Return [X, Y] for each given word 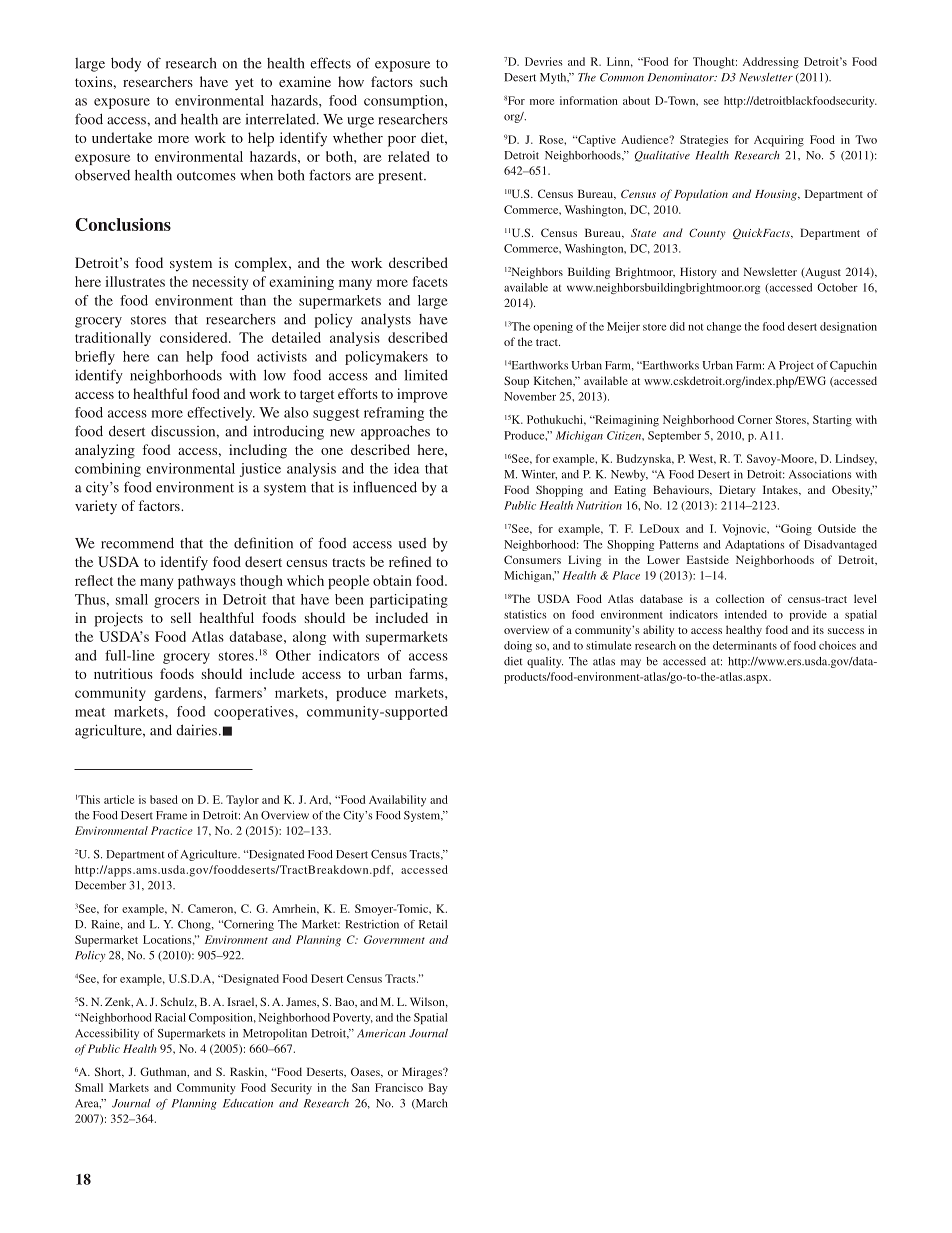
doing [518, 646]
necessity [220, 283]
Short [109, 1072]
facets [430, 281]
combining [108, 470]
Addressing [771, 63]
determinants [745, 645]
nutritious [123, 673]
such [434, 81]
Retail [433, 924]
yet [244, 84]
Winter [539, 475]
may [631, 663]
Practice [172, 830]
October [837, 287]
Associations [820, 474]
